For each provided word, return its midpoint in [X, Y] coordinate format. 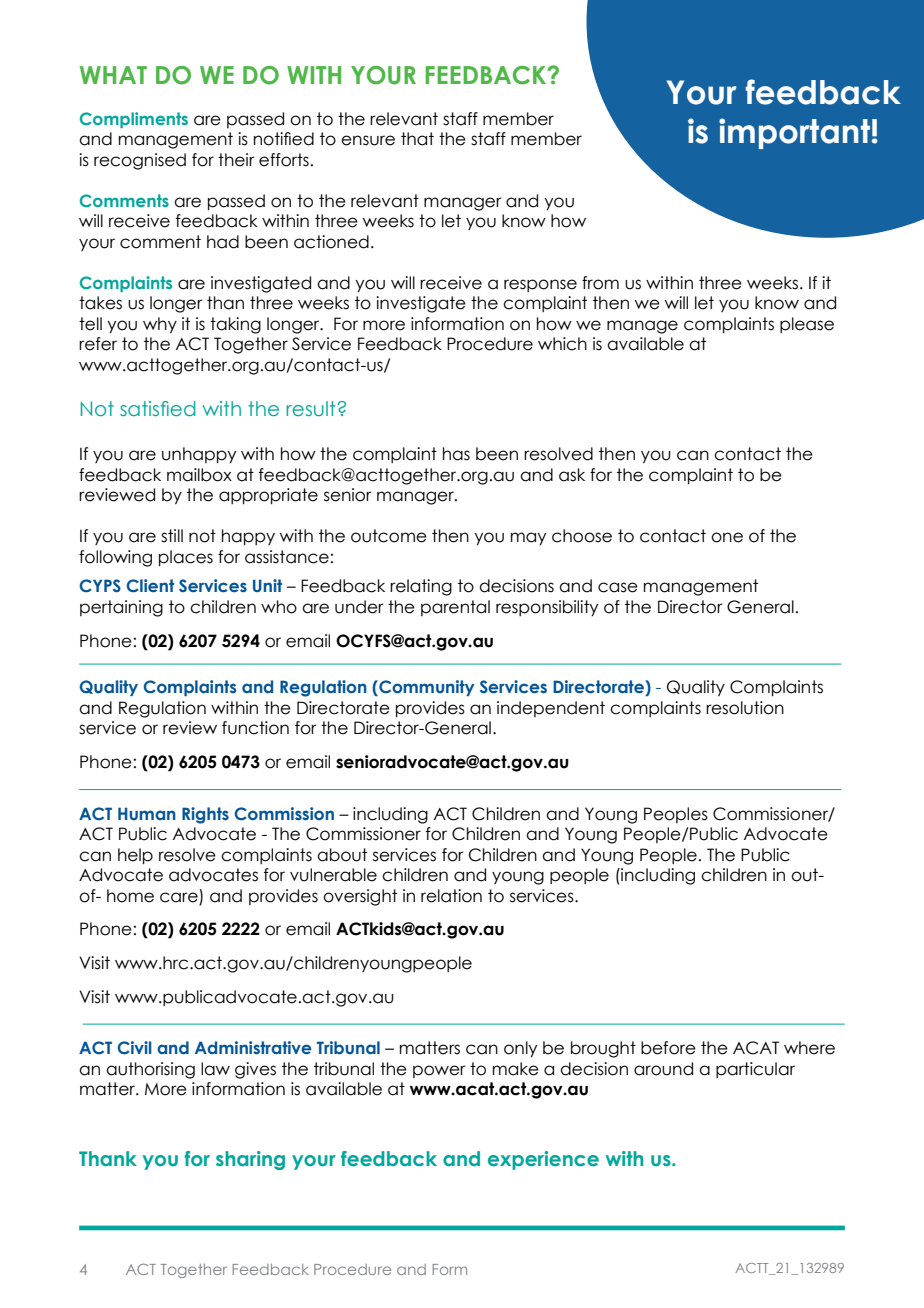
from [600, 283]
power [439, 1071]
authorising [150, 1070]
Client [150, 586]
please [807, 325]
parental [455, 608]
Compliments [134, 120]
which [562, 344]
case [618, 587]
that [417, 139]
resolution [745, 708]
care [179, 897]
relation [451, 896]
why [160, 325]
